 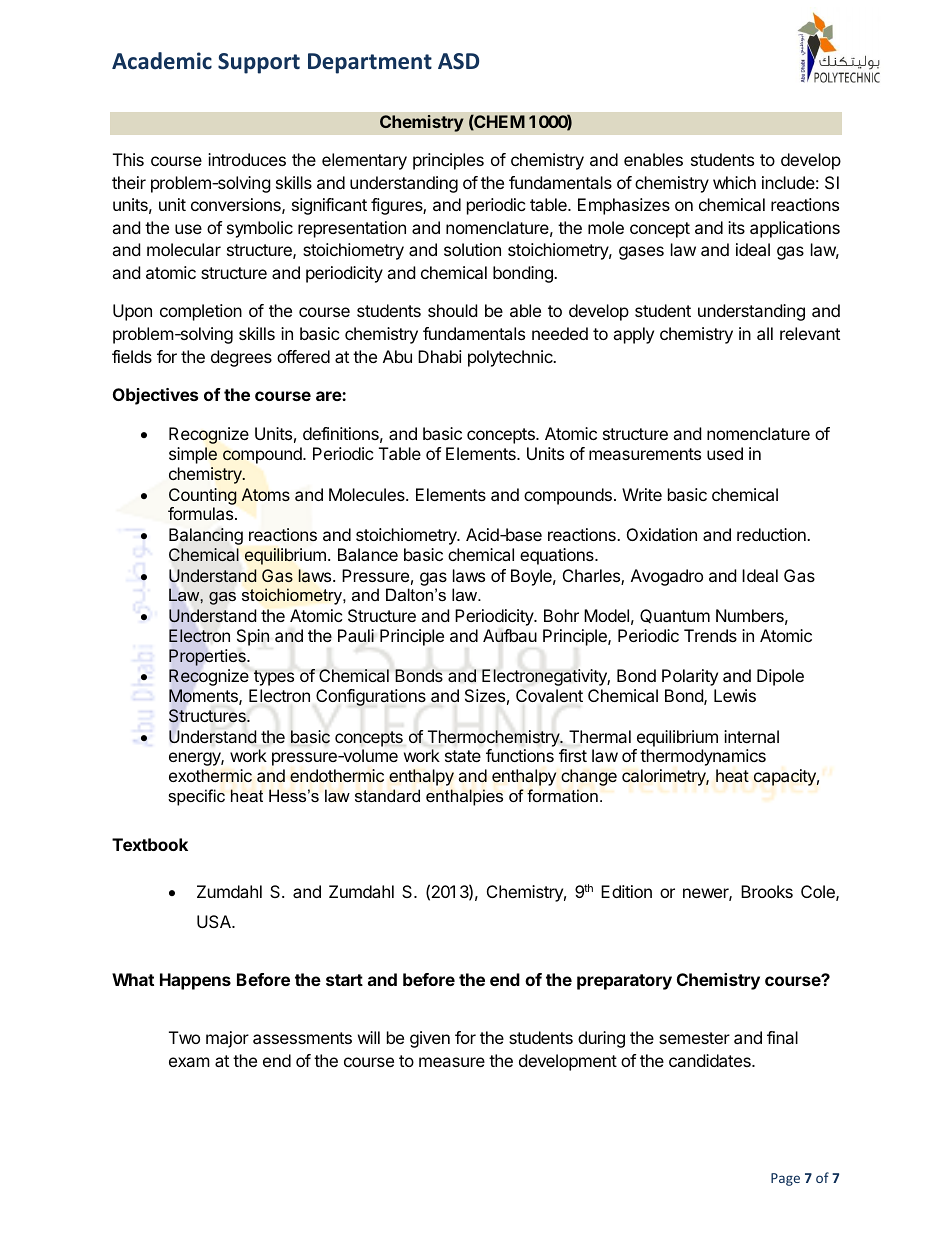 What do you see at coordinates (196, 797) in the image?
I see `specific` at bounding box center [196, 797].
